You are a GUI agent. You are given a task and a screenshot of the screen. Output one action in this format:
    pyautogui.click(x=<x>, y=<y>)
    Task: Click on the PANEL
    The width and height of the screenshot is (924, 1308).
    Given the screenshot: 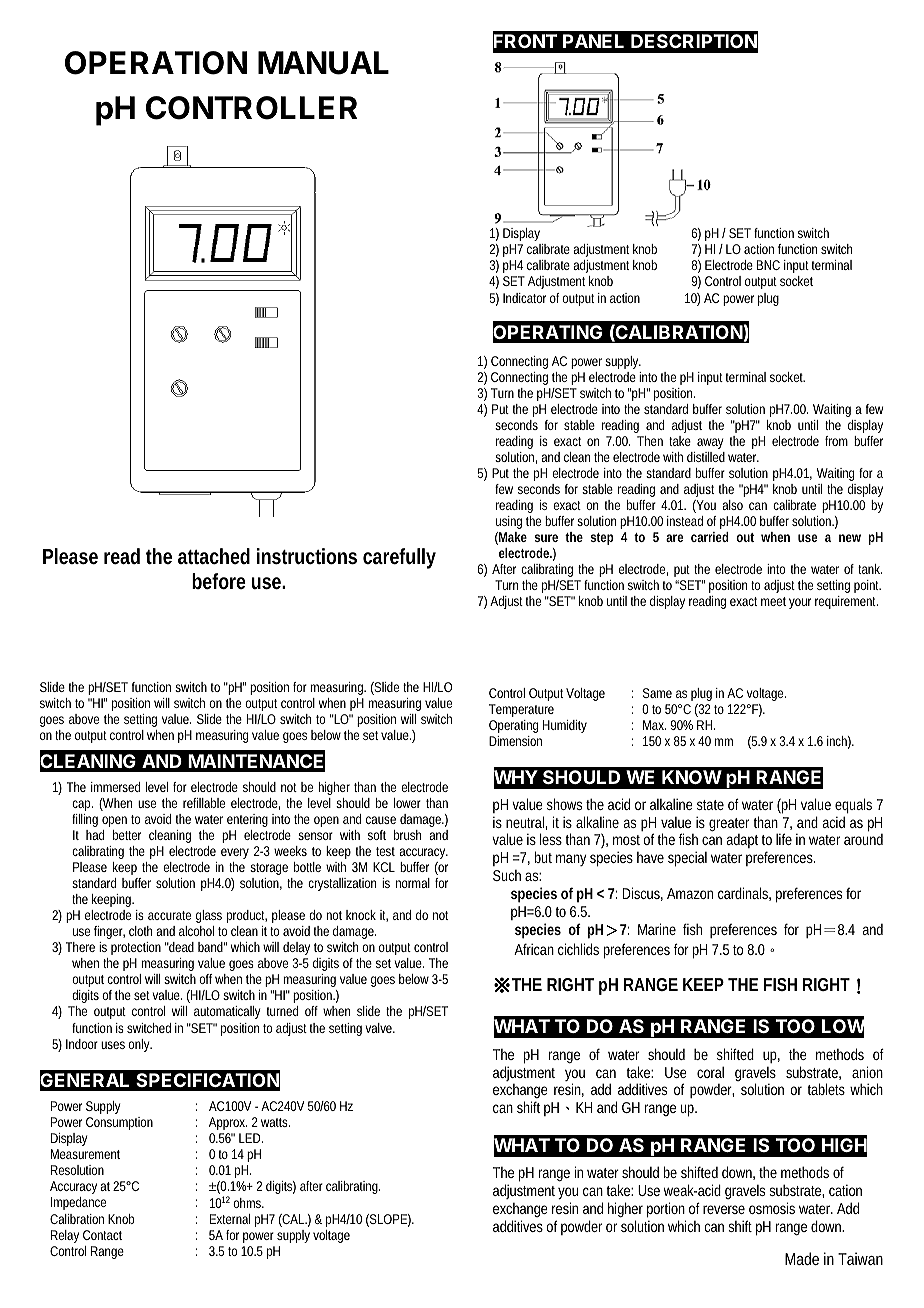 What is the action you would take?
    pyautogui.click(x=593, y=41)
